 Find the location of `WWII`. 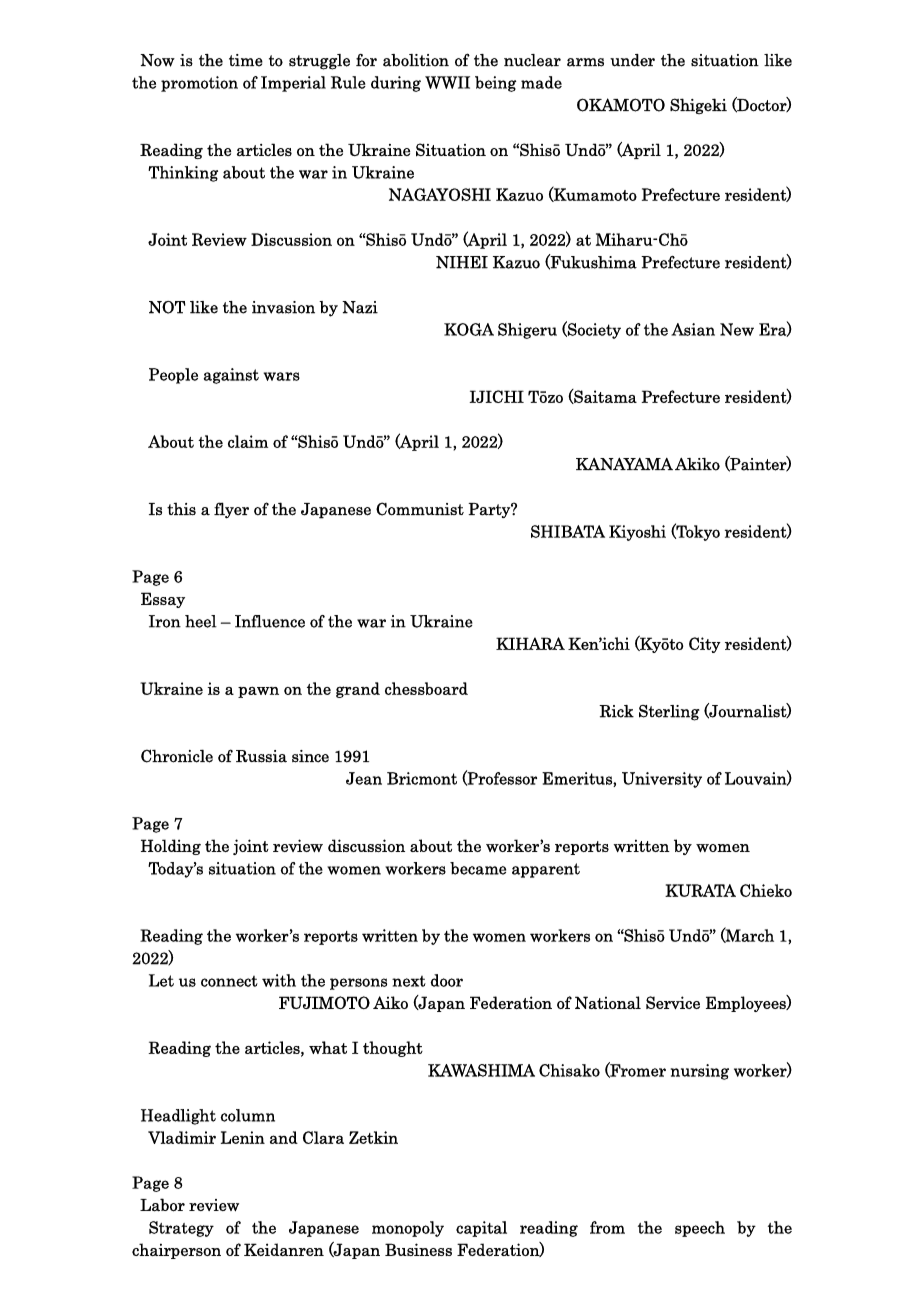

WWII is located at coordinates (447, 82).
